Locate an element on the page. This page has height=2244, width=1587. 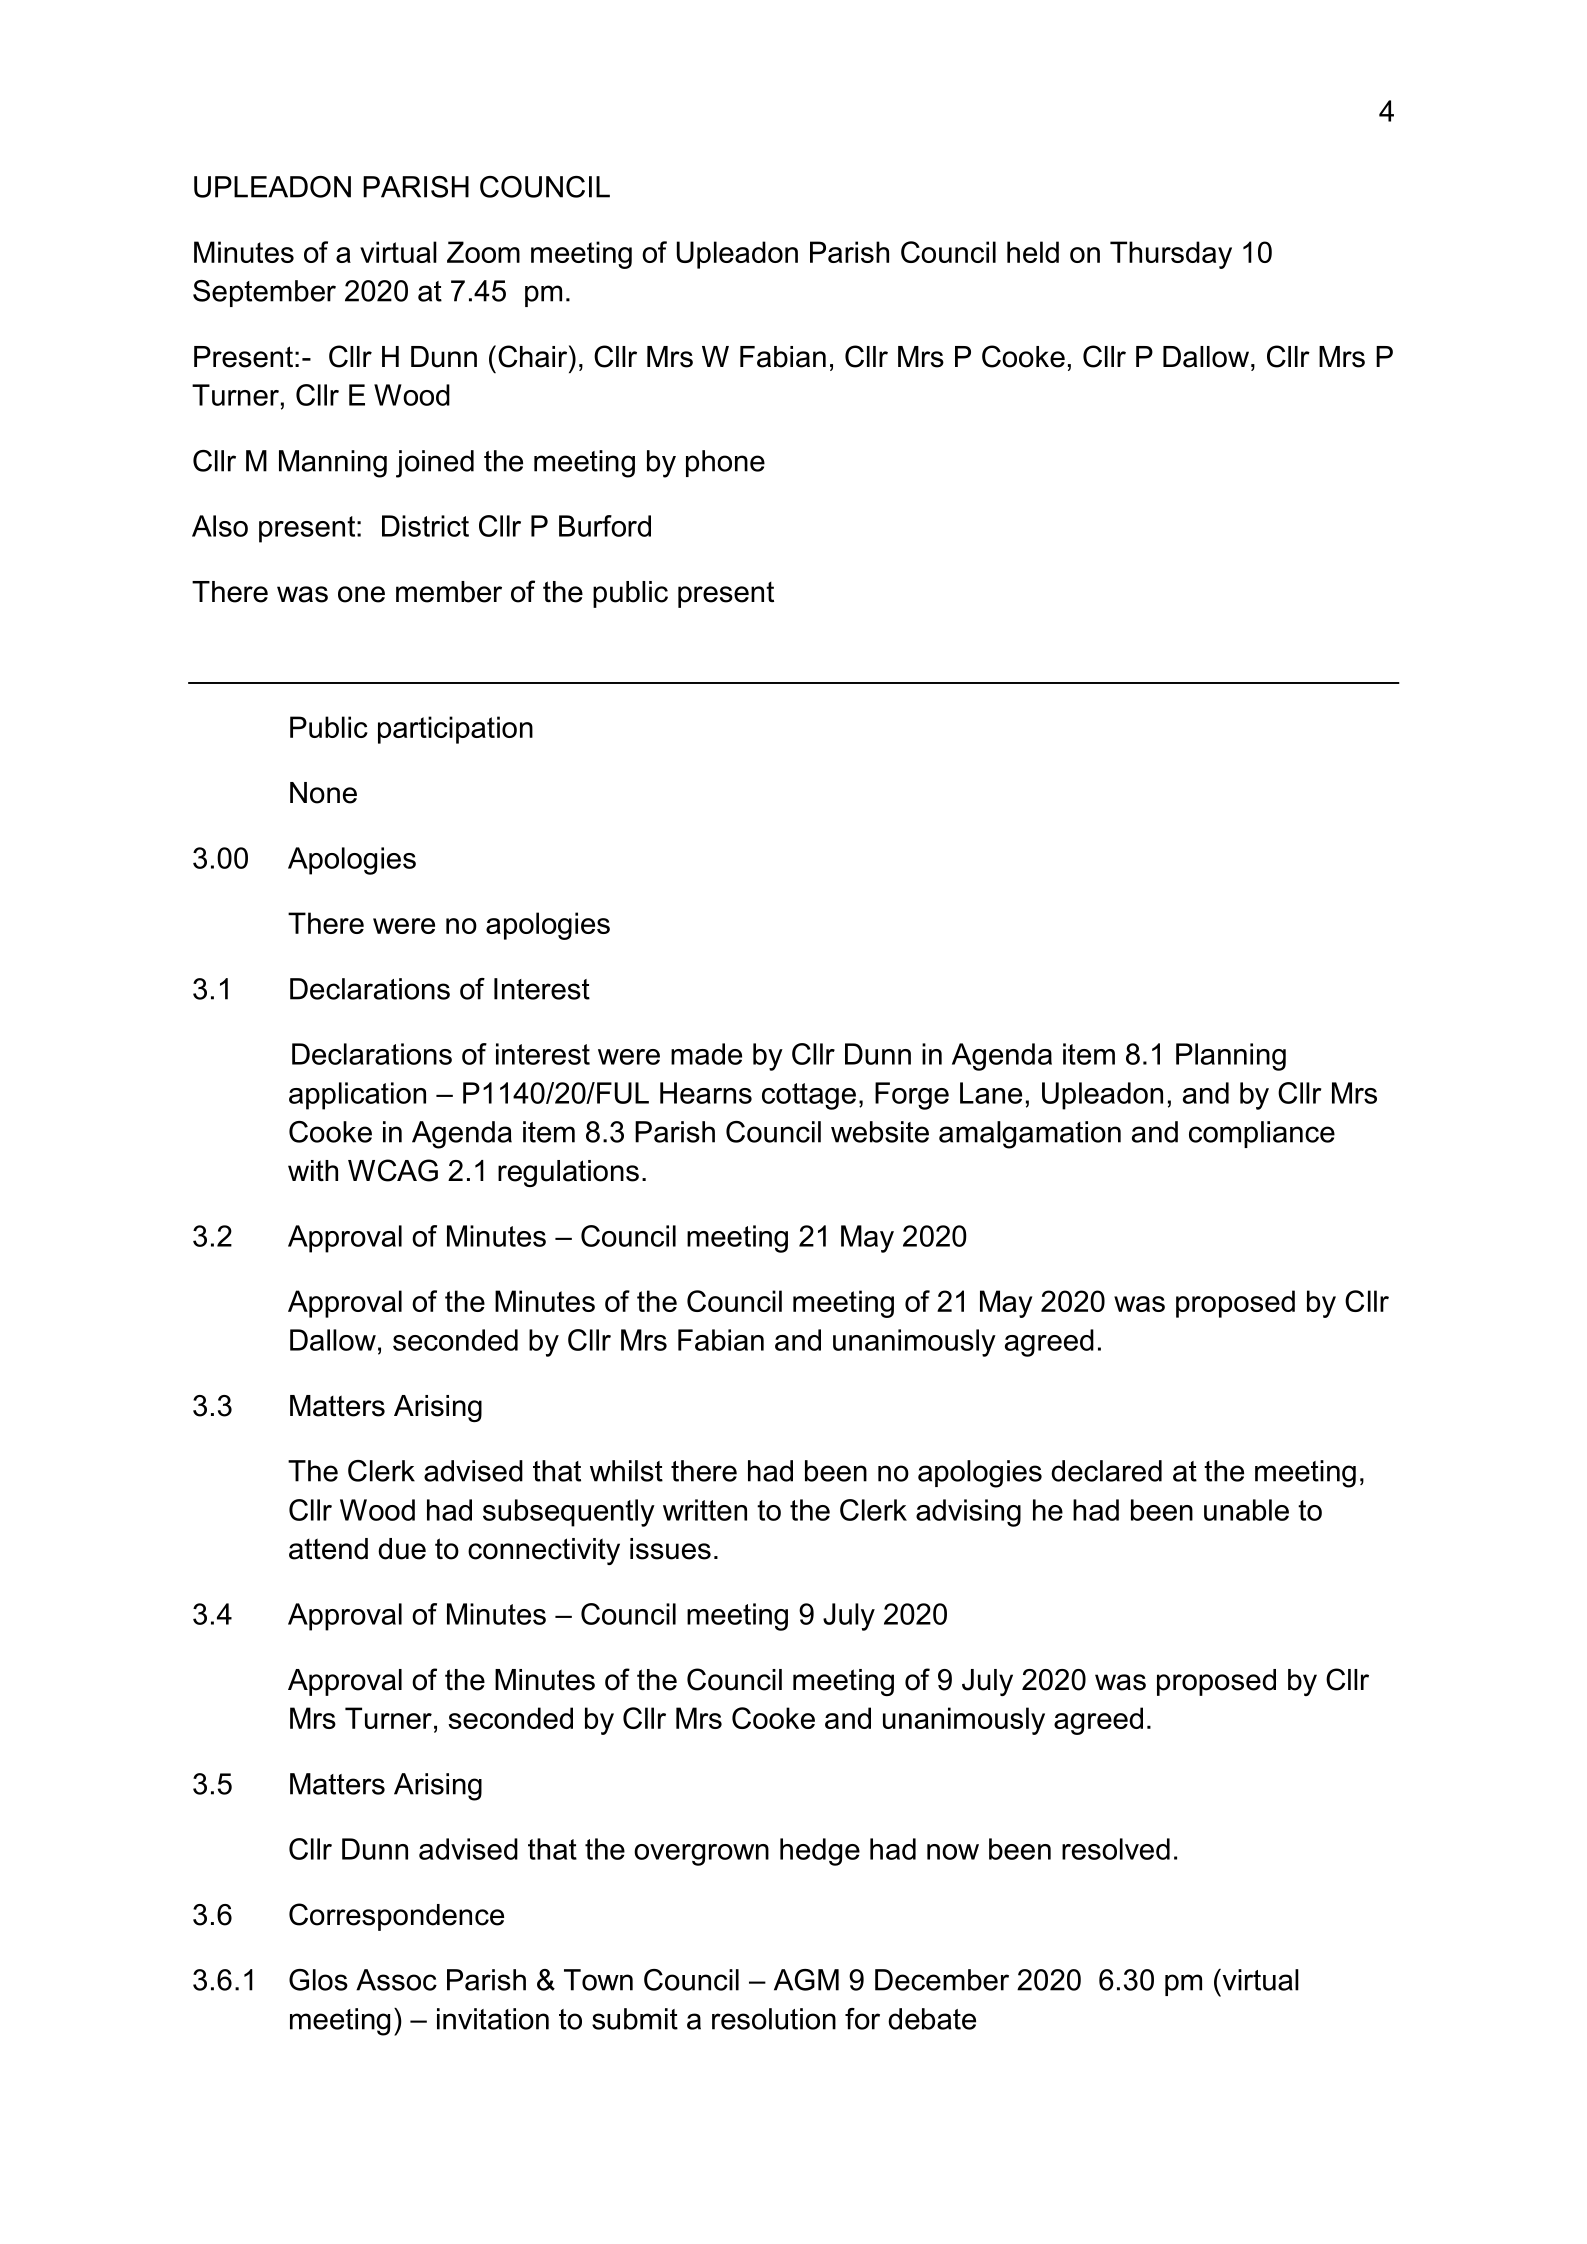
attend is located at coordinates (328, 1549).
